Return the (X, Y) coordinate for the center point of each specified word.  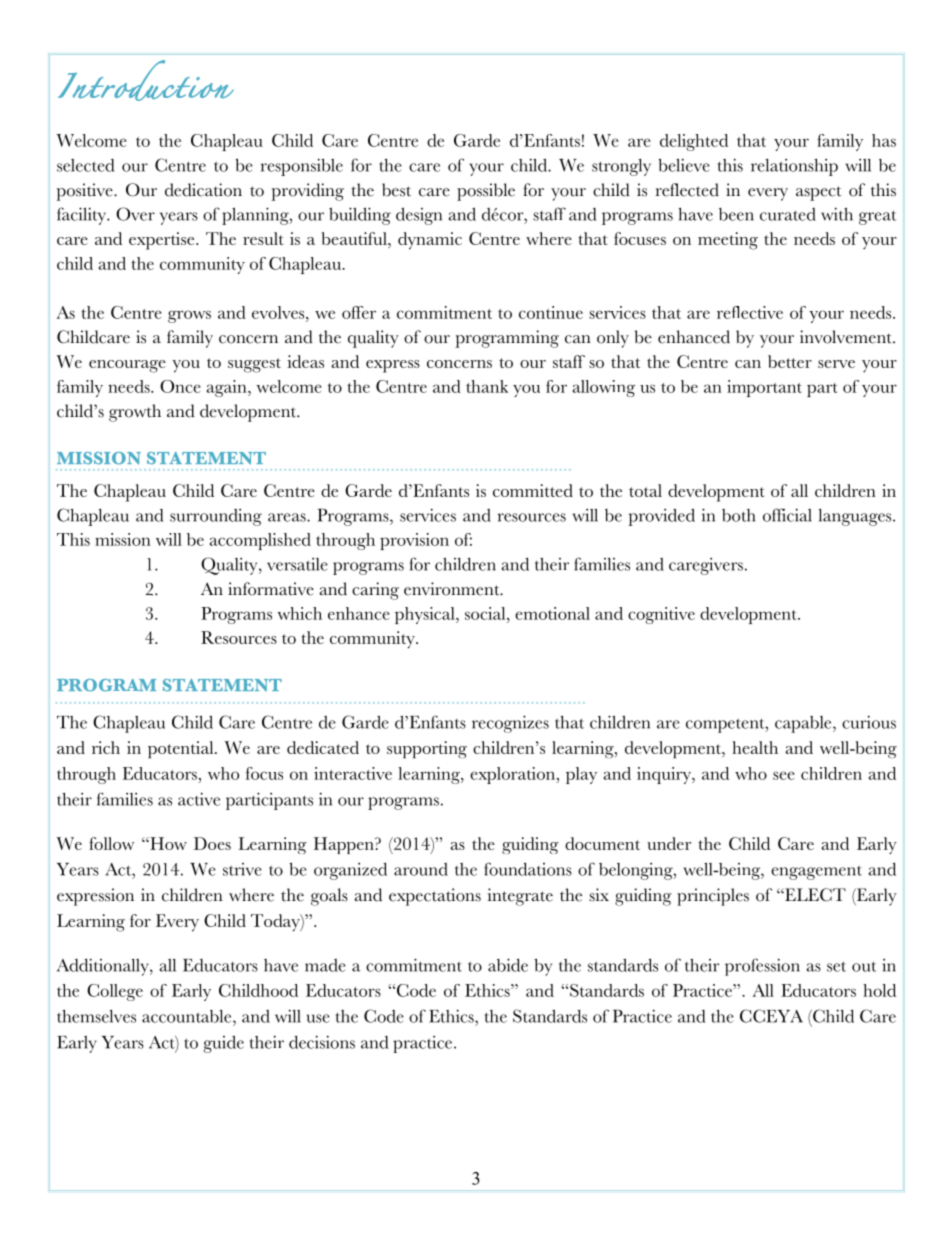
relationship (794, 167)
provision (414, 541)
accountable (188, 1016)
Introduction (146, 80)
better (790, 361)
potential (182, 750)
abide (508, 965)
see (784, 775)
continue (551, 312)
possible (486, 192)
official (787, 515)
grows (189, 316)
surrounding (216, 517)
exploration (514, 775)
